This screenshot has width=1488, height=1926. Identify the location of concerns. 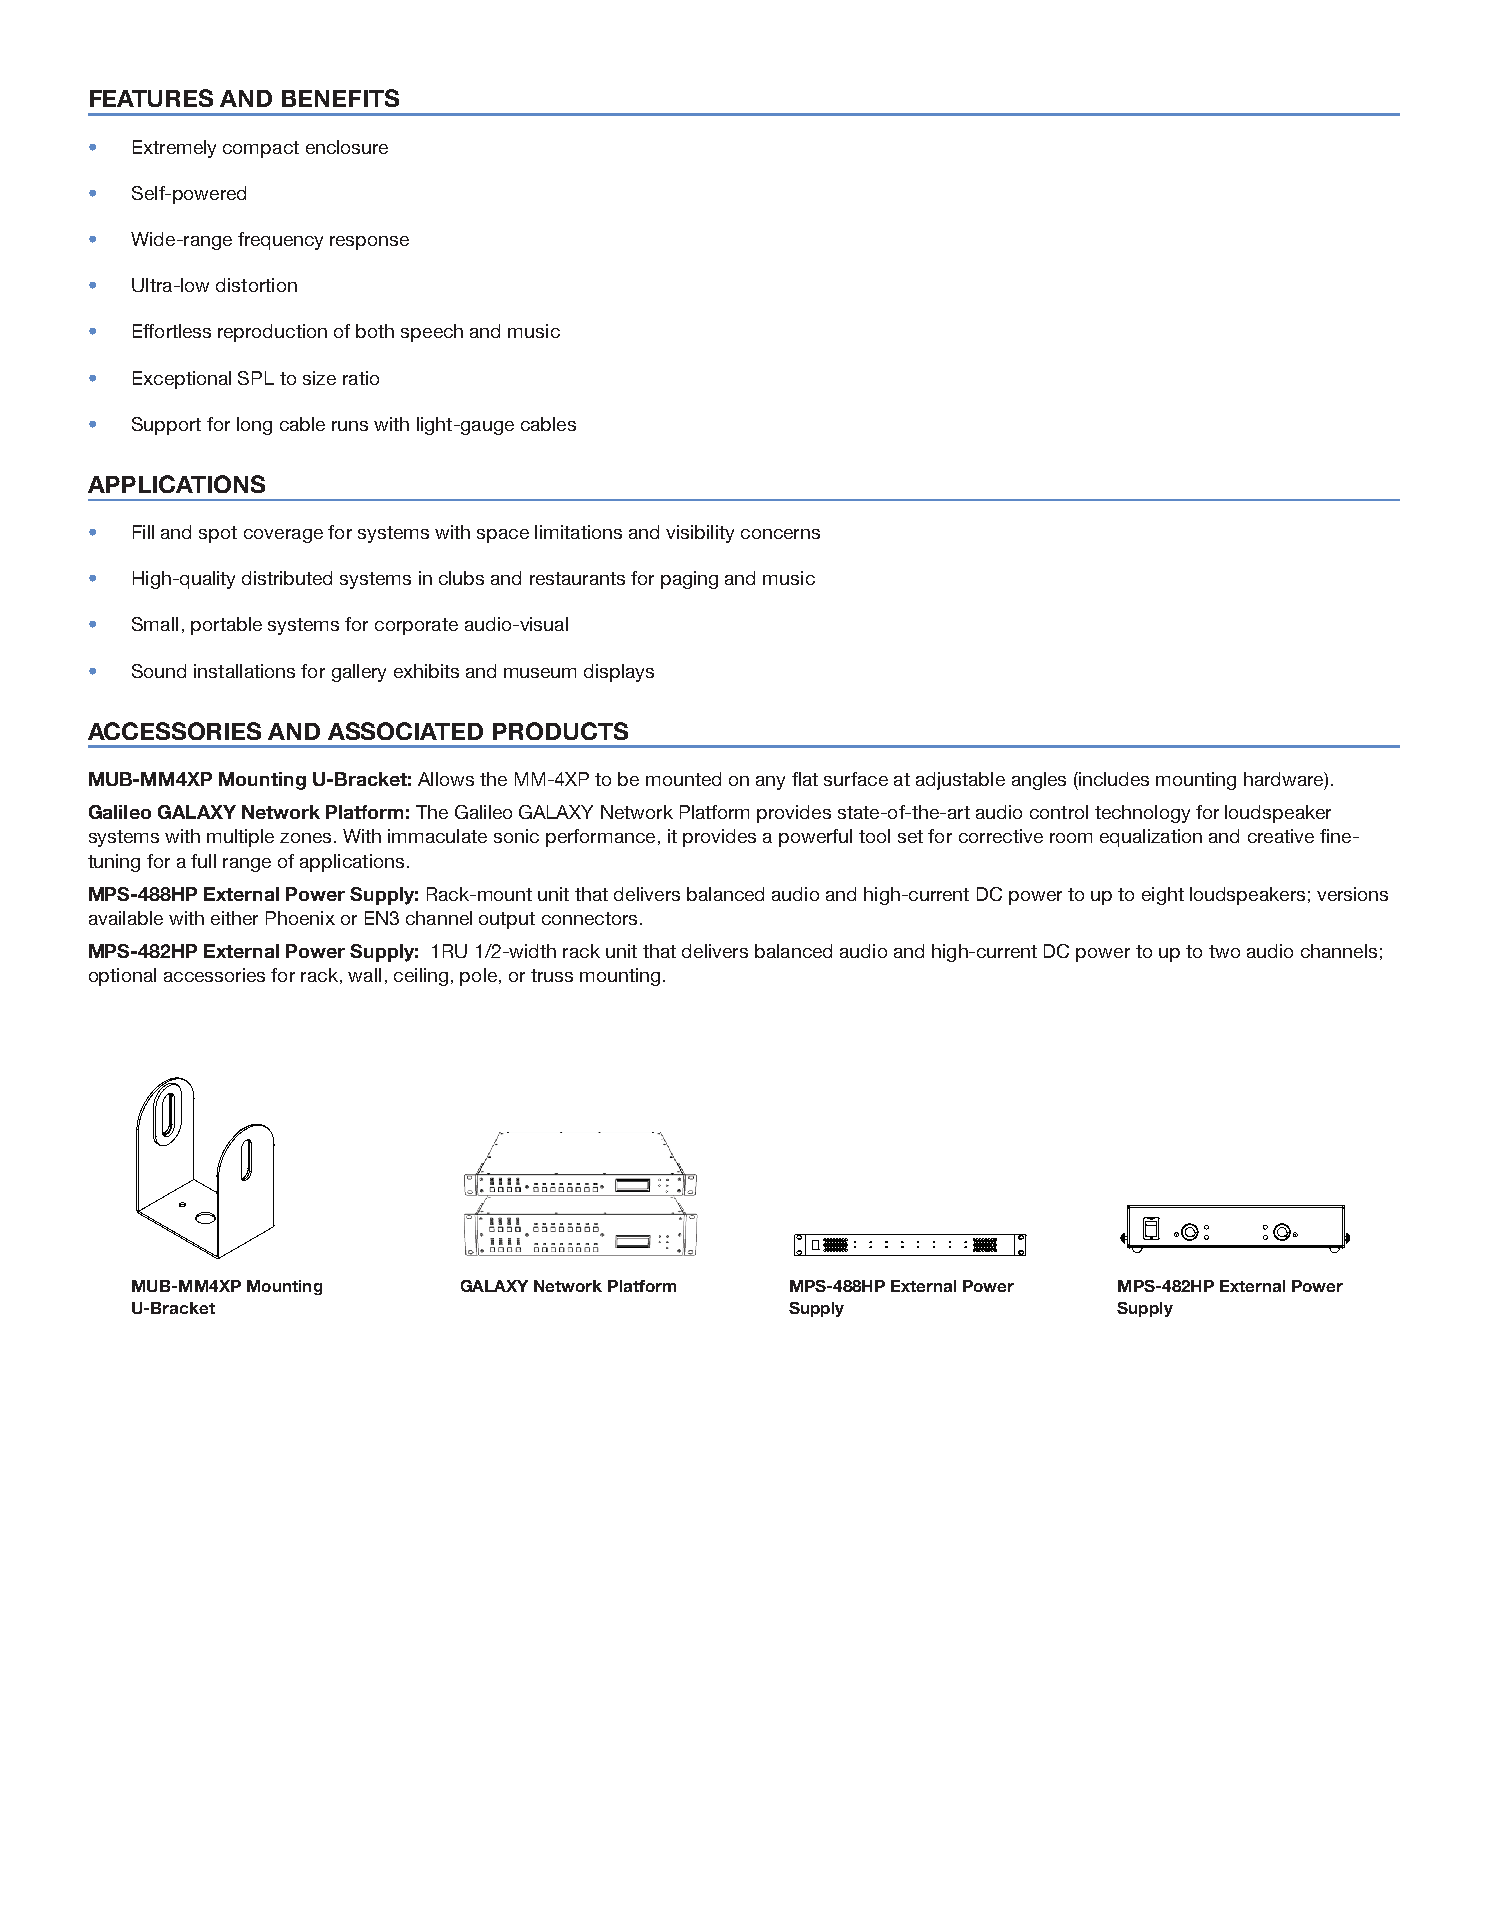
(780, 534).
